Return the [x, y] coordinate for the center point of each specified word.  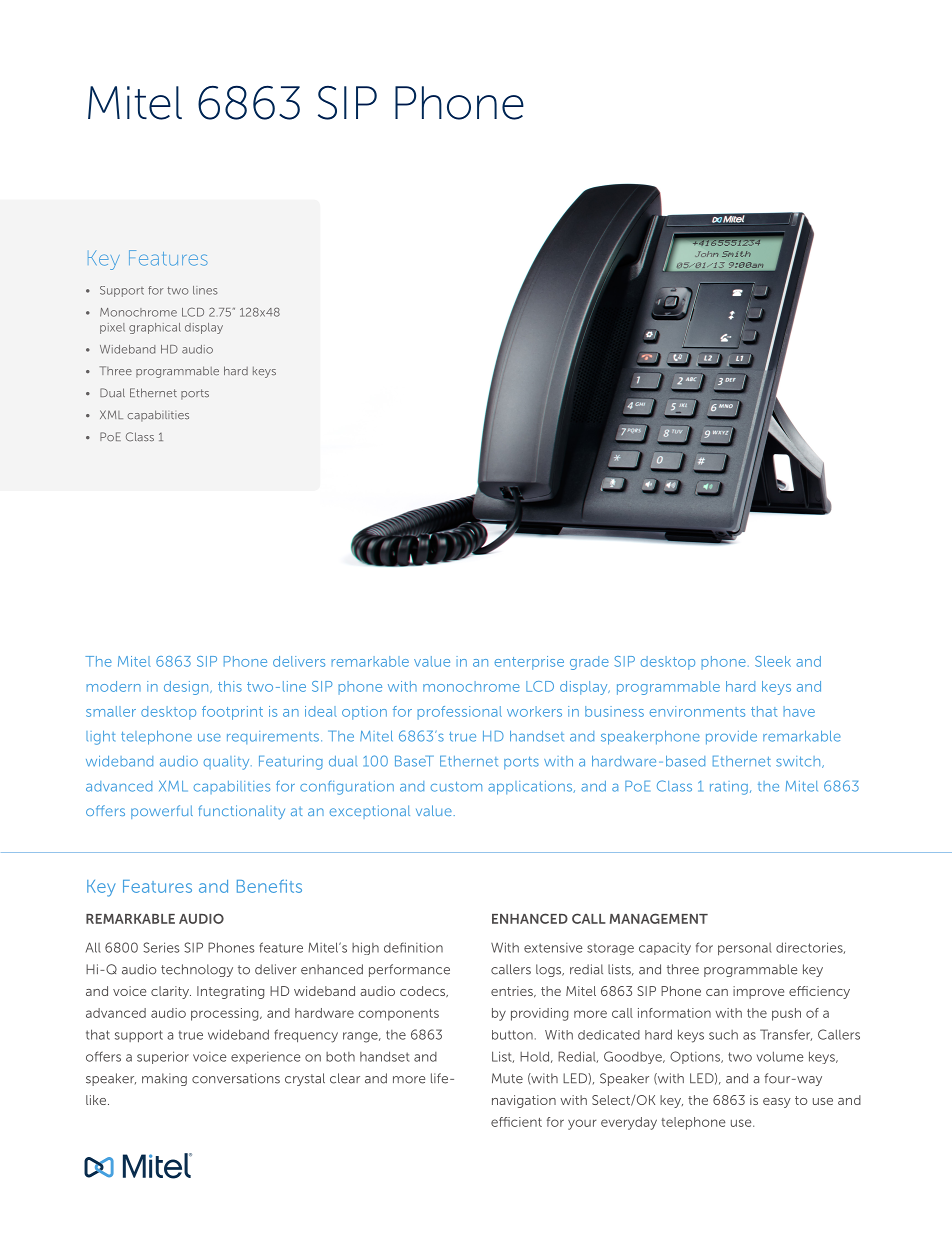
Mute [507, 1078]
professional [460, 713]
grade [589, 663]
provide [731, 738]
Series [161, 947]
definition [413, 947]
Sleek [773, 661]
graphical [155, 328]
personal [745, 949]
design [187, 688]
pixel [112, 328]
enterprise [529, 663]
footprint [232, 713]
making [164, 1079]
